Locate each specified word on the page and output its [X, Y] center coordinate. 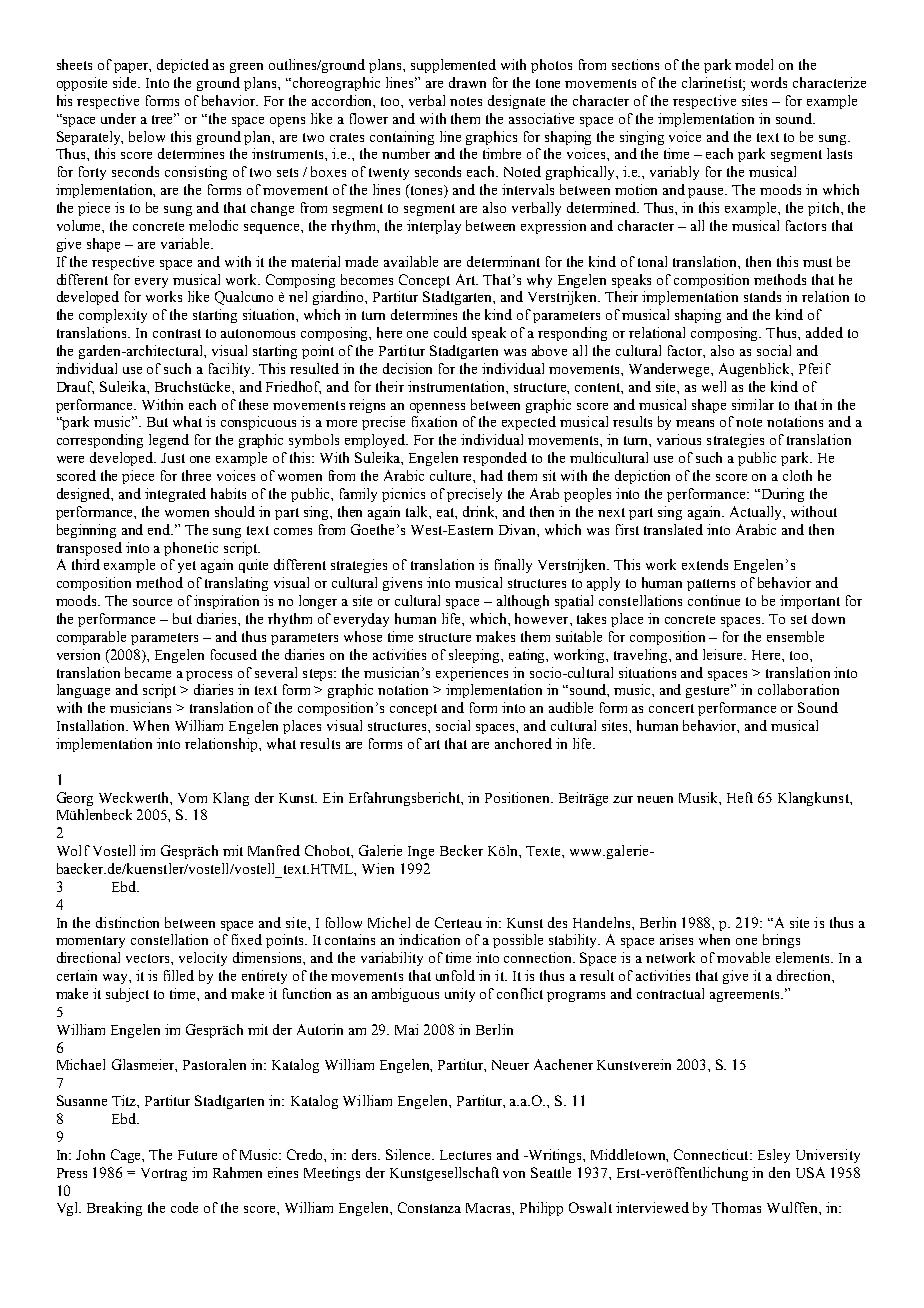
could [450, 332]
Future [197, 1155]
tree [164, 118]
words [769, 82]
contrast [177, 333]
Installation [92, 725]
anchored [523, 743]
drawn [467, 82]
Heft [740, 797]
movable [743, 957]
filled [179, 975]
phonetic [191, 549]
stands [762, 296]
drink [480, 512]
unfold [455, 975]
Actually [757, 513]
